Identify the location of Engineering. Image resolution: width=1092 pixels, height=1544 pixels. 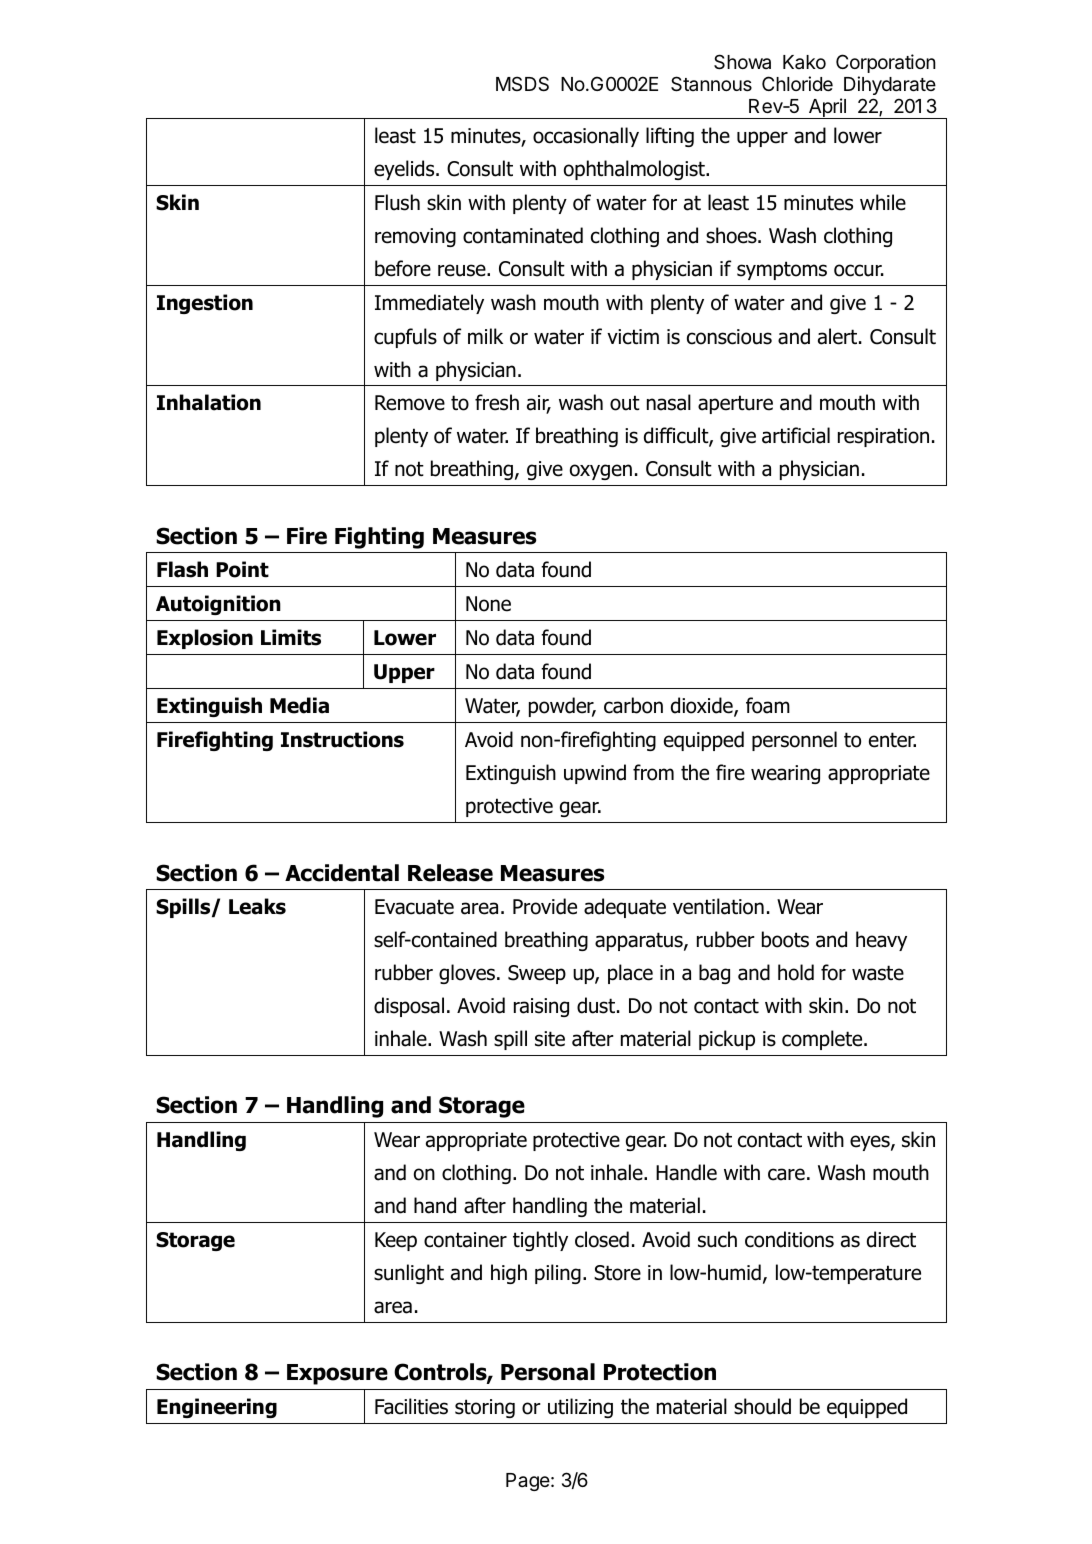
(217, 1408).
